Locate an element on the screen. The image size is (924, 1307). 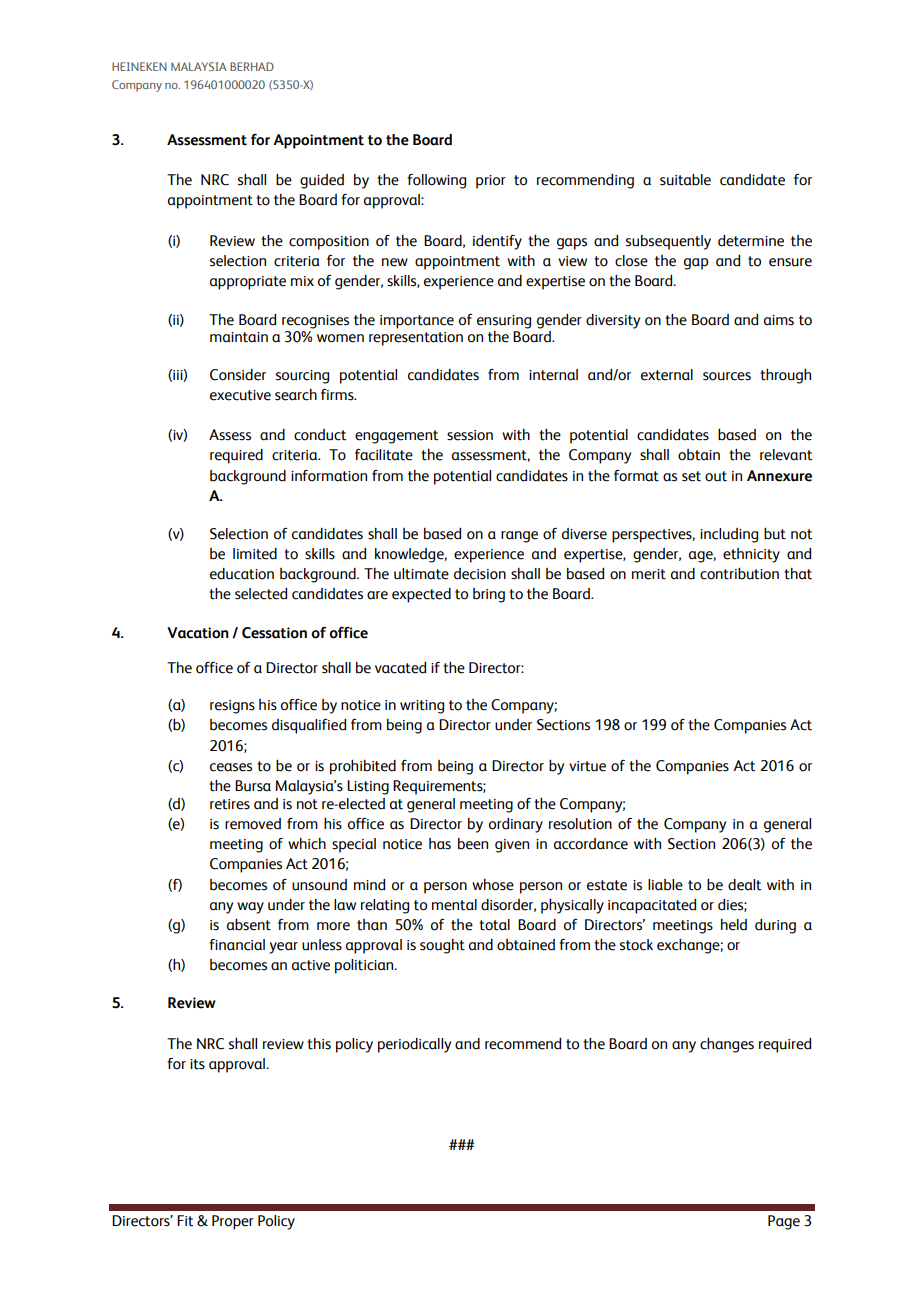
bring is located at coordinates (489, 595).
